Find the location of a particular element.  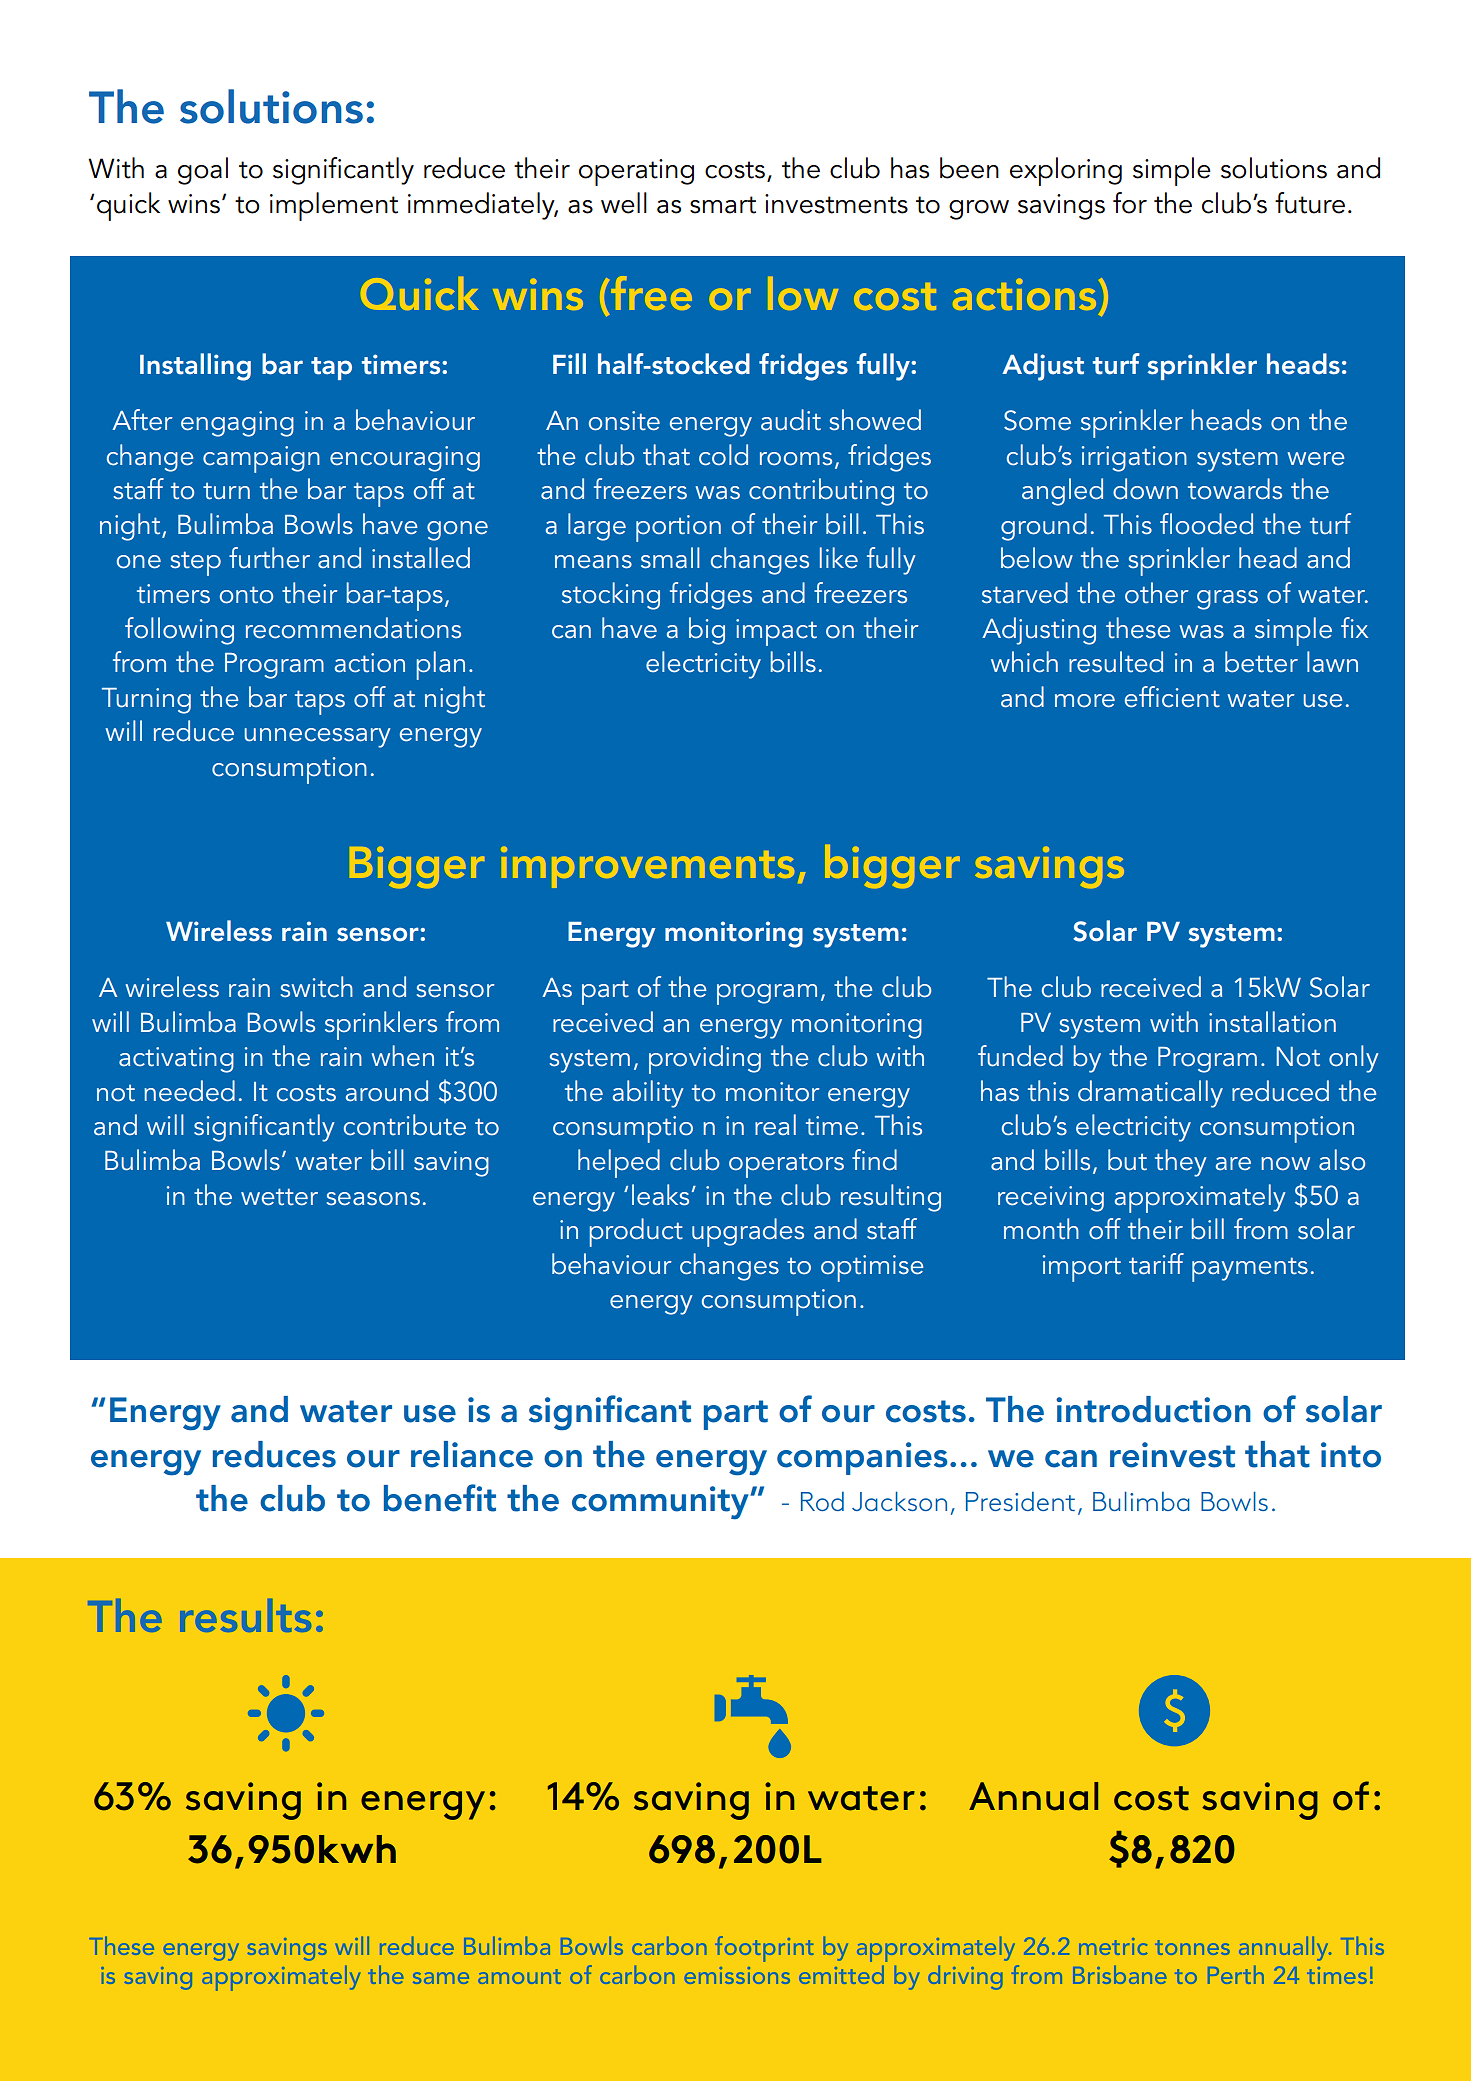

implement is located at coordinates (334, 206).
